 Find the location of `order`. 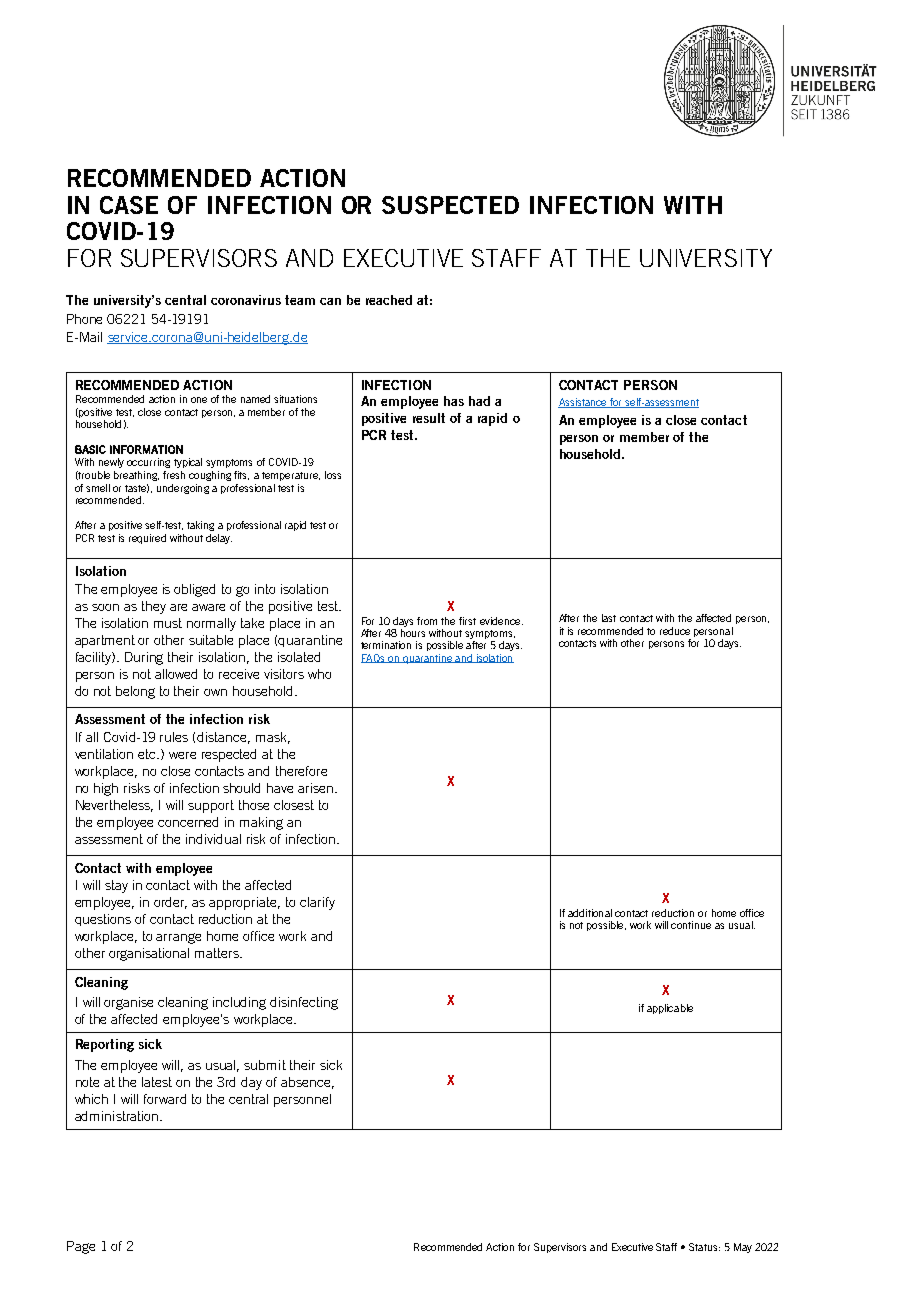

order is located at coordinates (170, 903).
